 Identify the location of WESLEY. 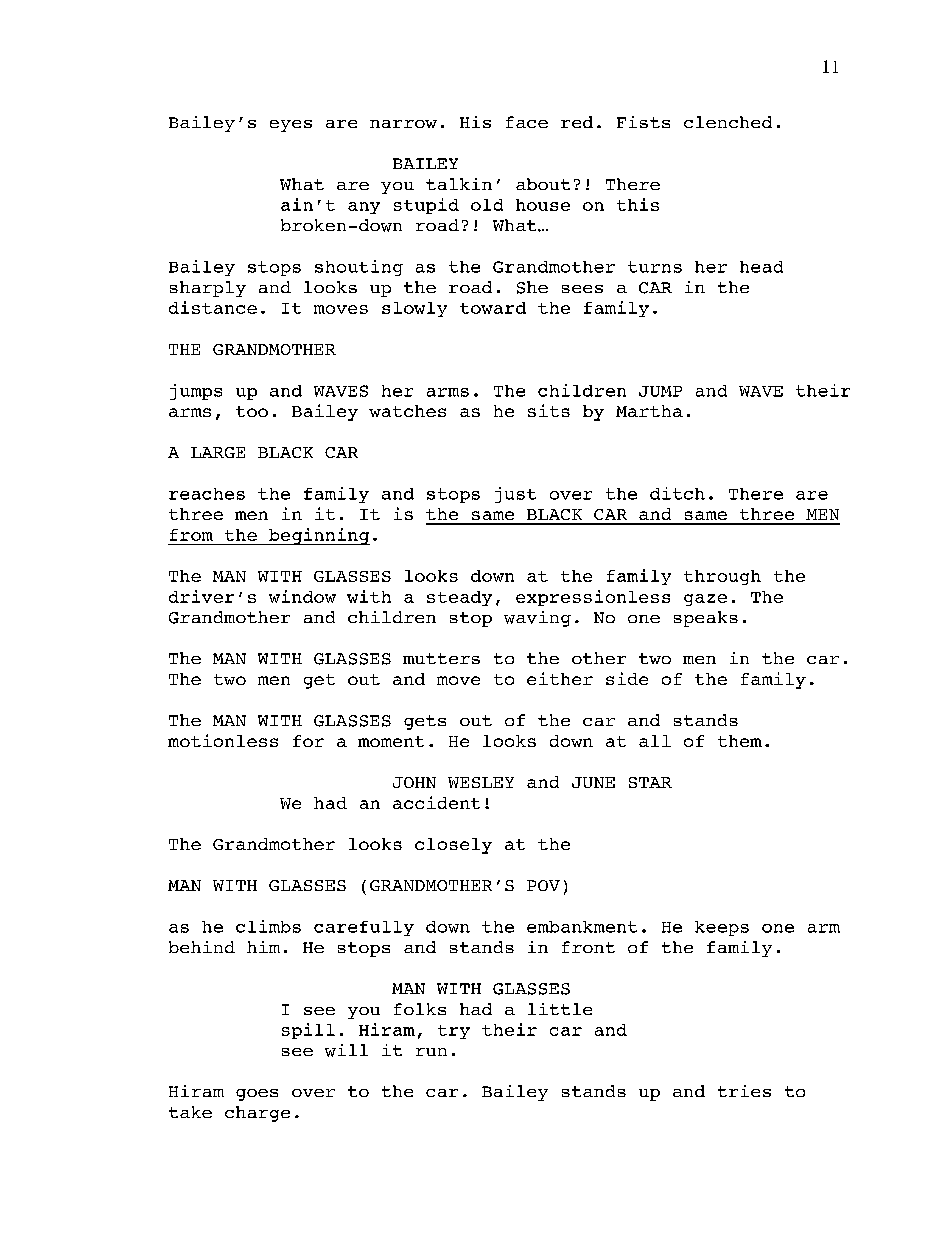
(481, 782).
